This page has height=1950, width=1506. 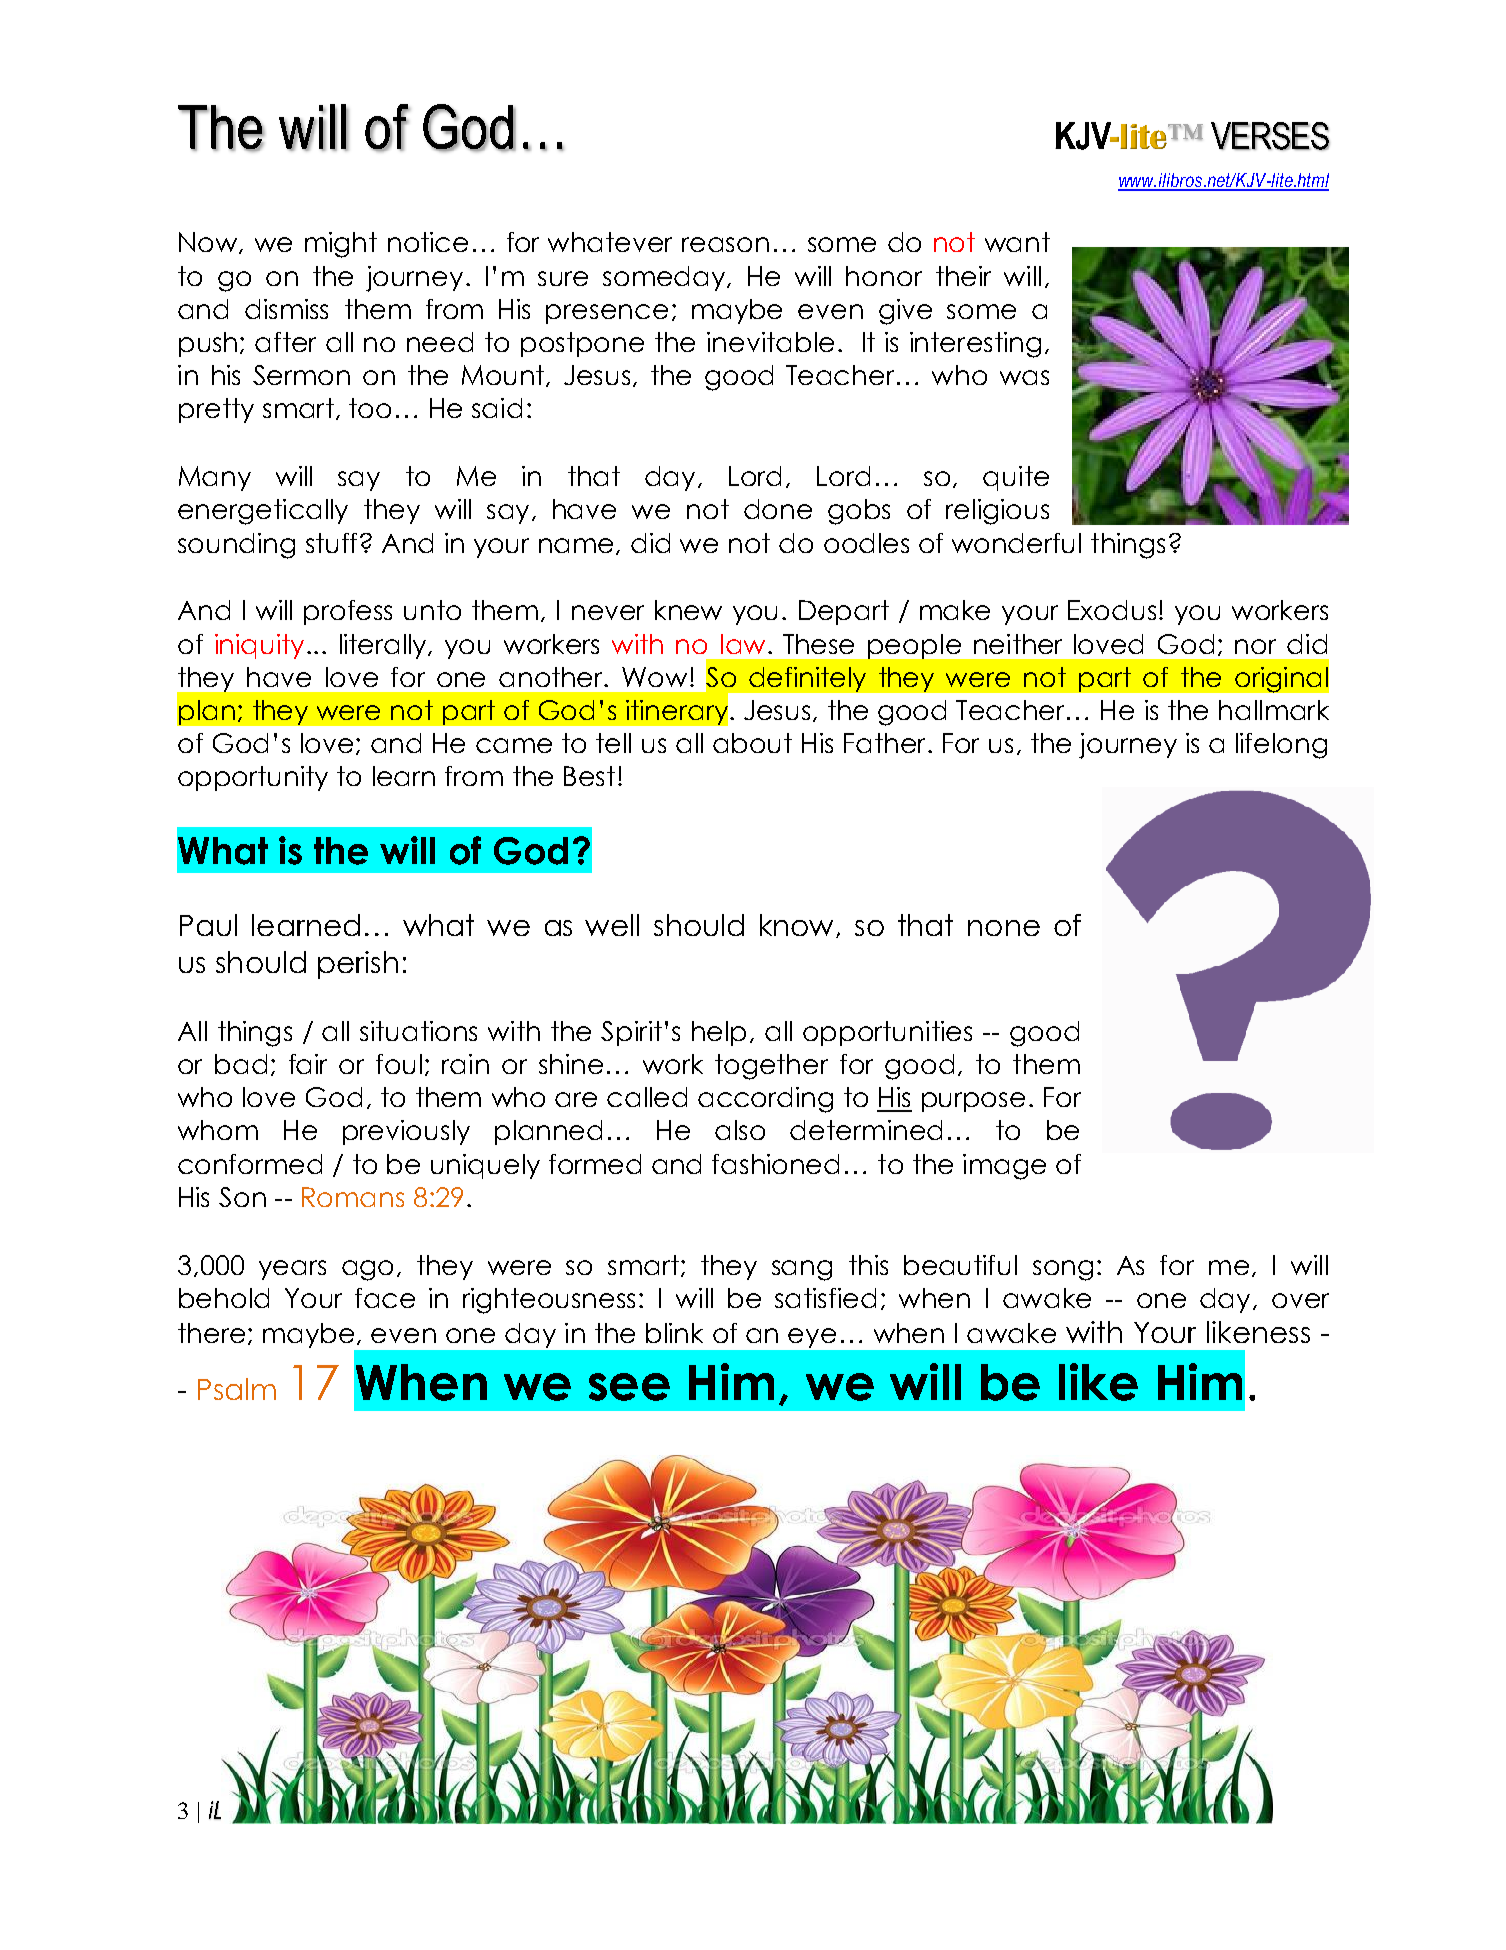 I want to click on face, so click(x=385, y=1298).
